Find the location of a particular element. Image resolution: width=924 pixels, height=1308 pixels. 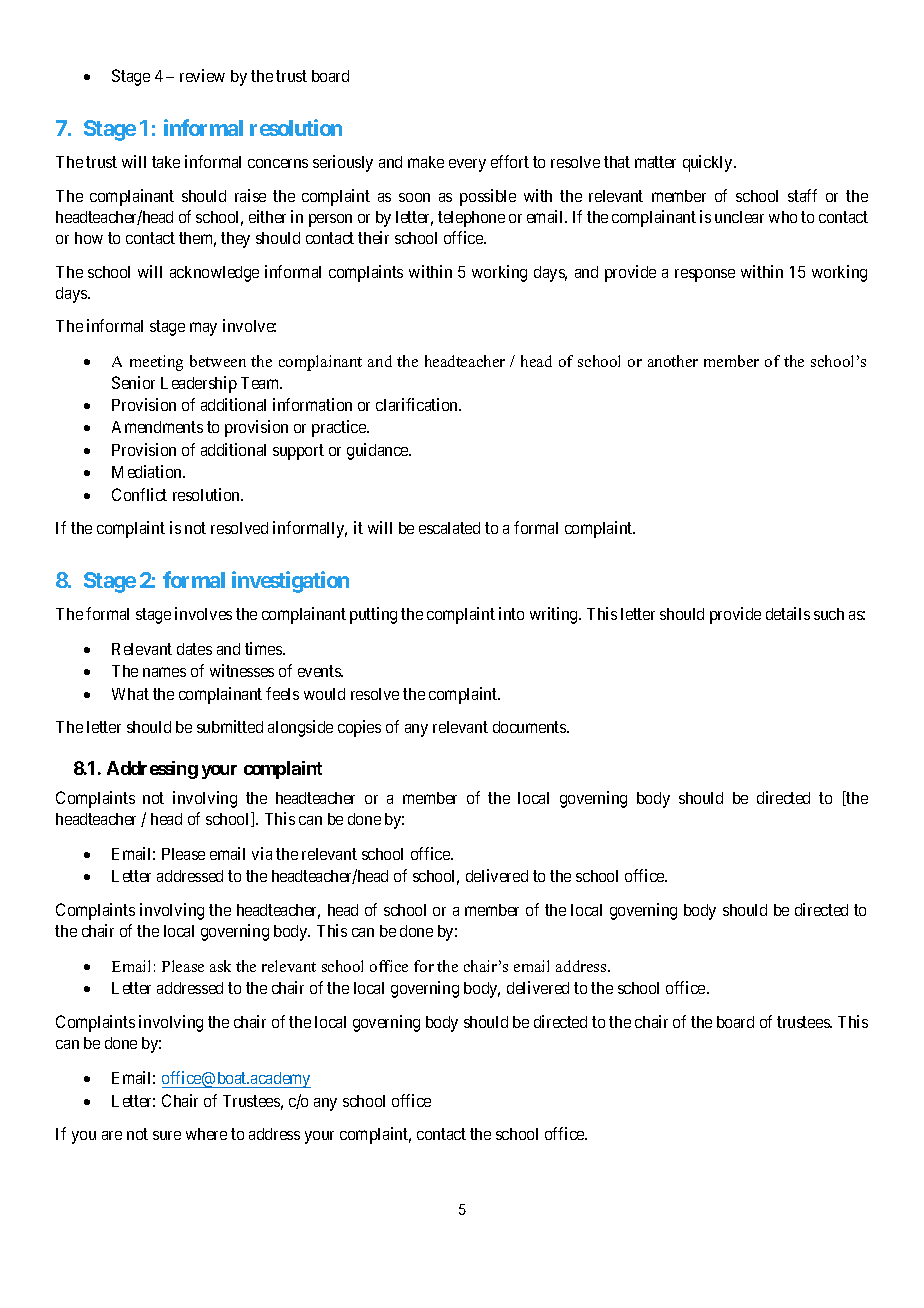

dates is located at coordinates (194, 649).
